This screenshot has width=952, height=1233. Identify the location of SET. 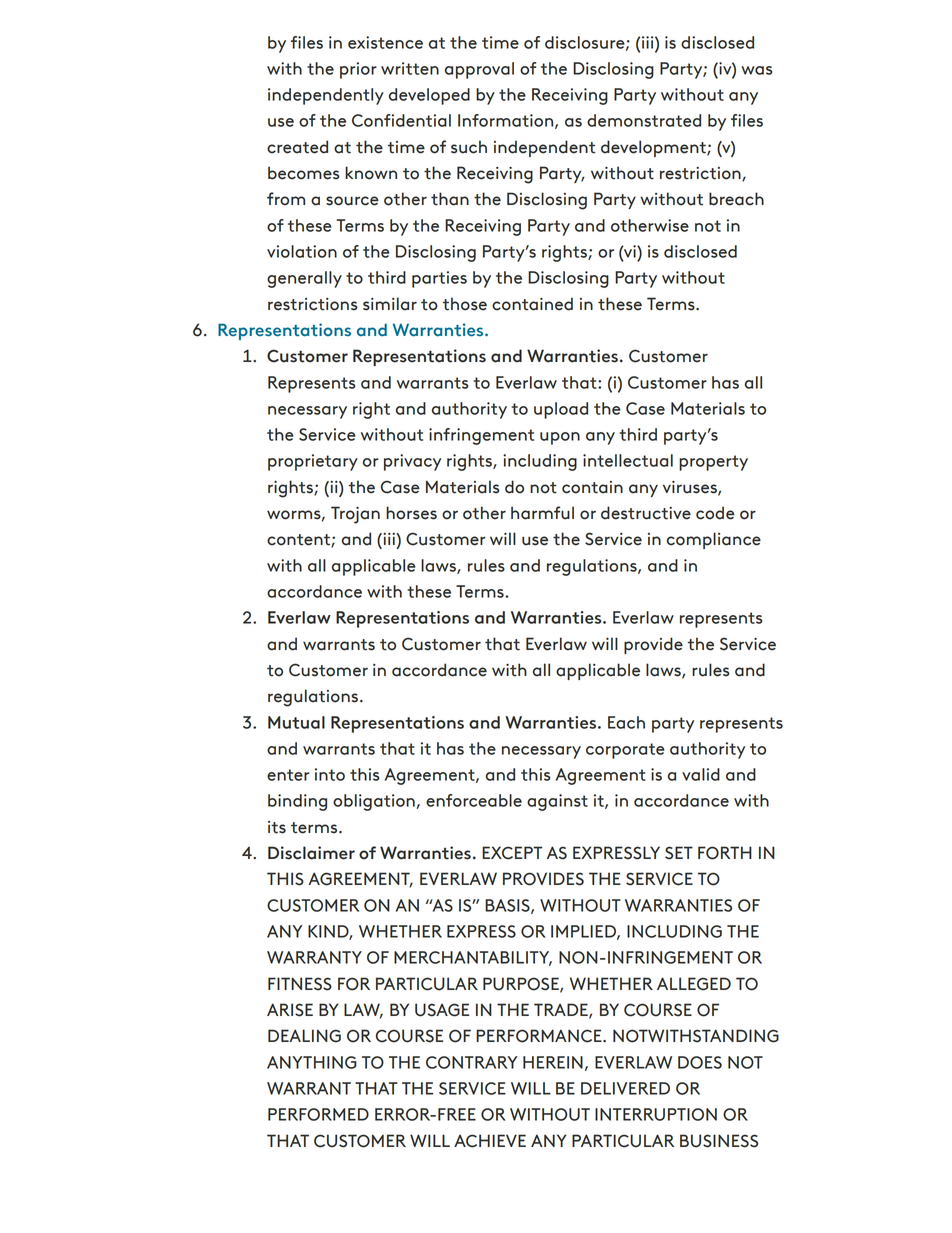
(679, 853).
